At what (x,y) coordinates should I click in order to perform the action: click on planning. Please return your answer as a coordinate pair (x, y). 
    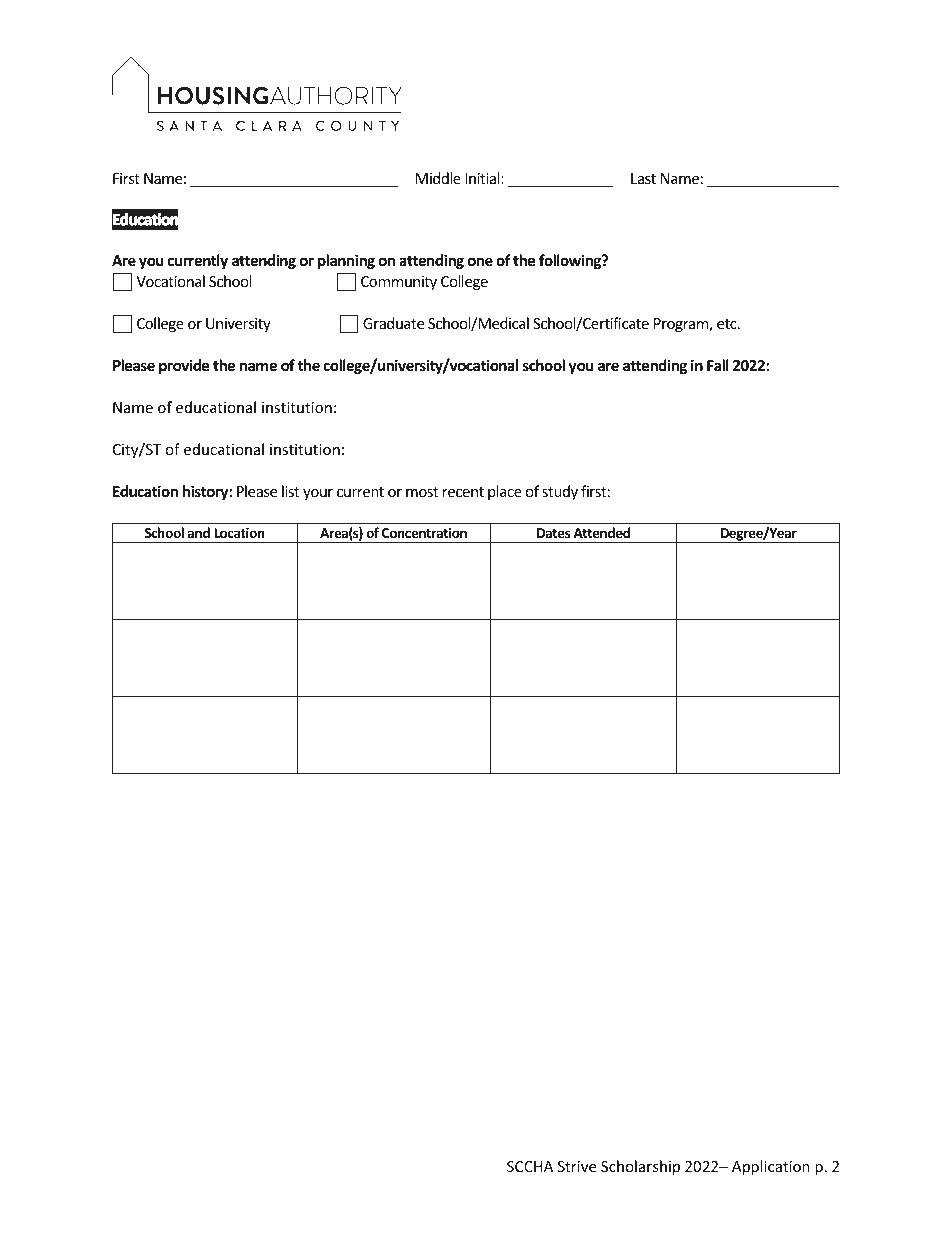
    Looking at the image, I should click on (346, 261).
